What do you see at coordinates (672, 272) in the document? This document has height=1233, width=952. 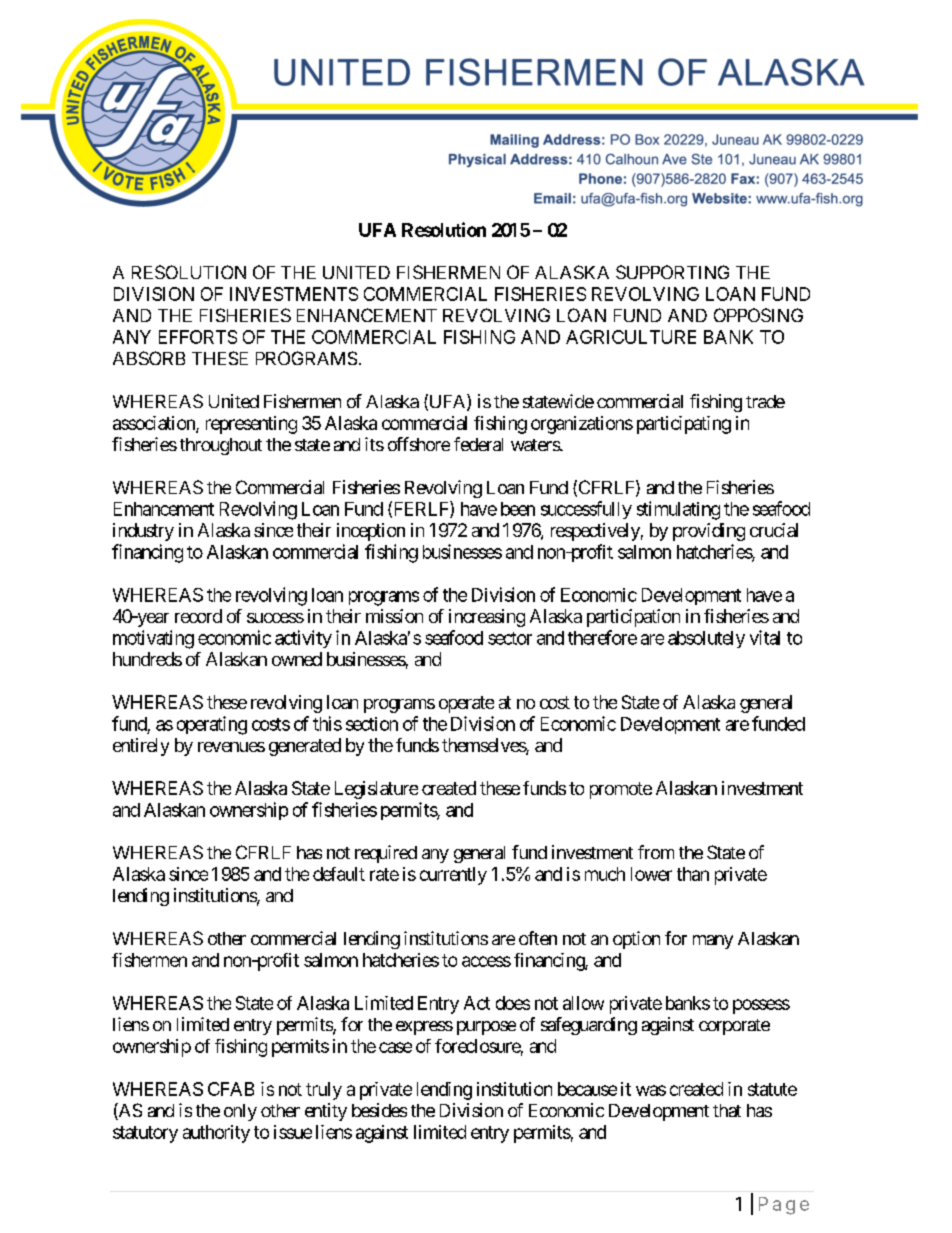 I see `SUPPORTING` at bounding box center [672, 272].
